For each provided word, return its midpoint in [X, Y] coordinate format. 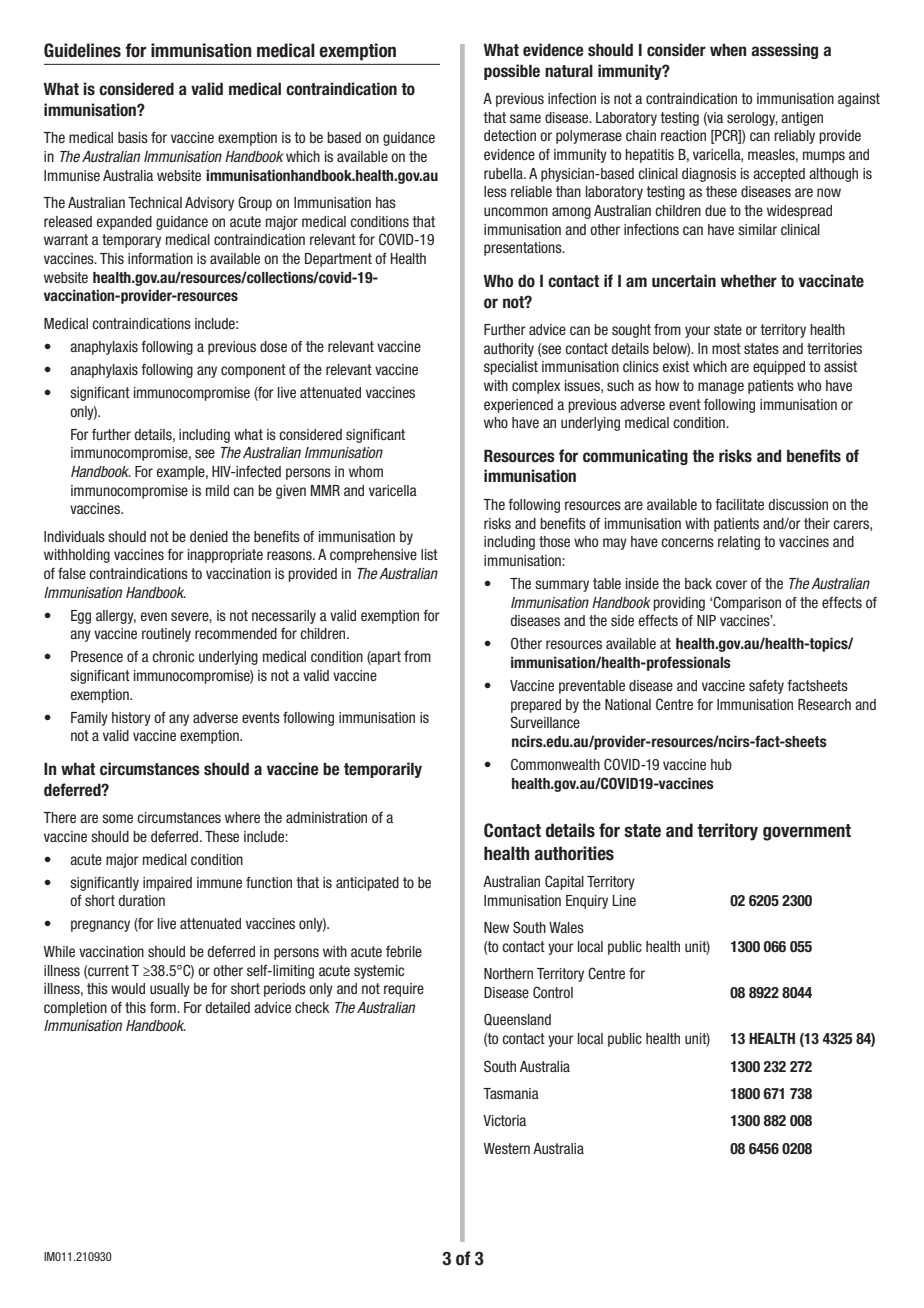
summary [562, 586]
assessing [784, 51]
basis [133, 137]
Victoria [504, 1120]
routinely [166, 635]
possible [512, 72]
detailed [227, 1007]
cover [731, 584]
